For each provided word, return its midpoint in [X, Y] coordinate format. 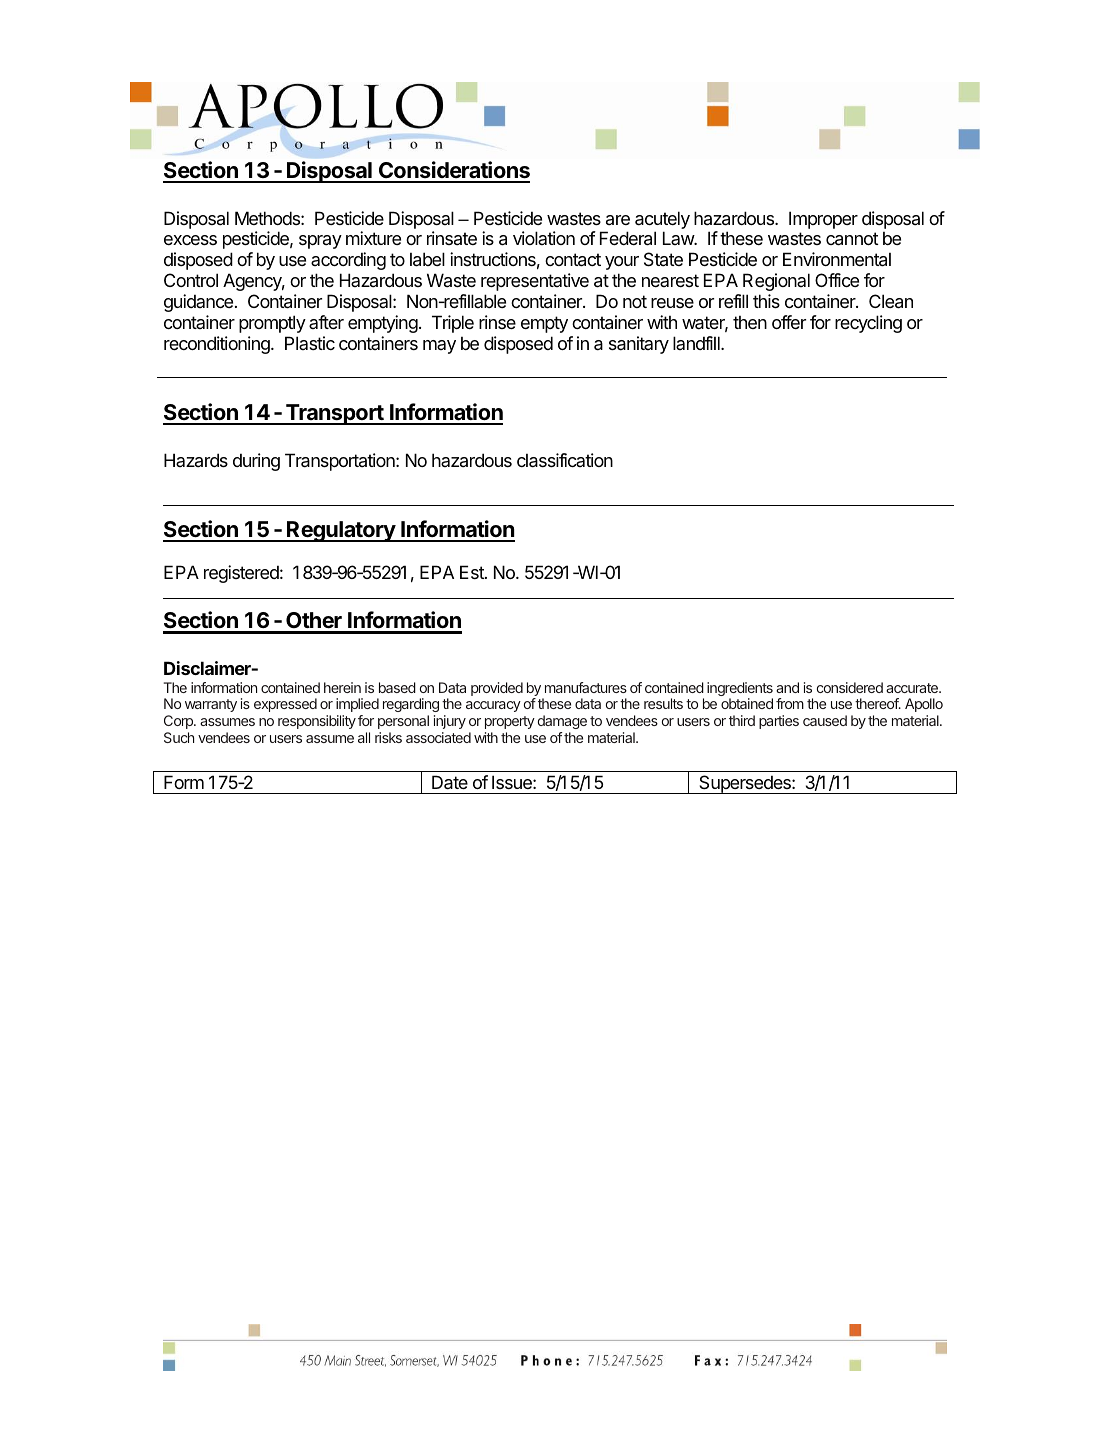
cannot [852, 239]
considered [850, 687]
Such [179, 737]
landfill [697, 343]
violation [544, 238]
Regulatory [341, 531]
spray [320, 242]
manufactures [586, 687]
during [256, 462]
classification [565, 460]
